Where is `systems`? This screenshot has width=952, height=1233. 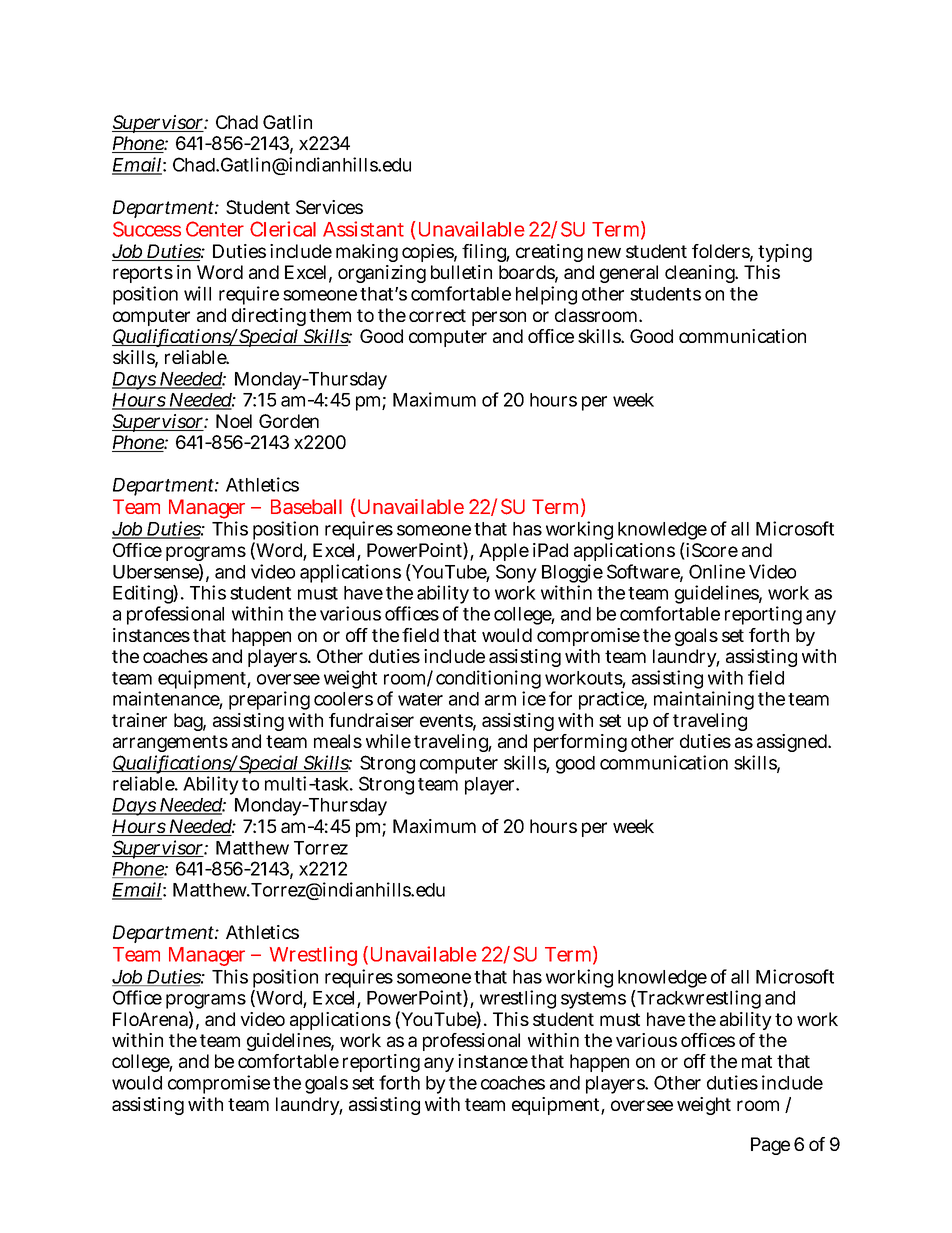
systems is located at coordinates (593, 1000).
